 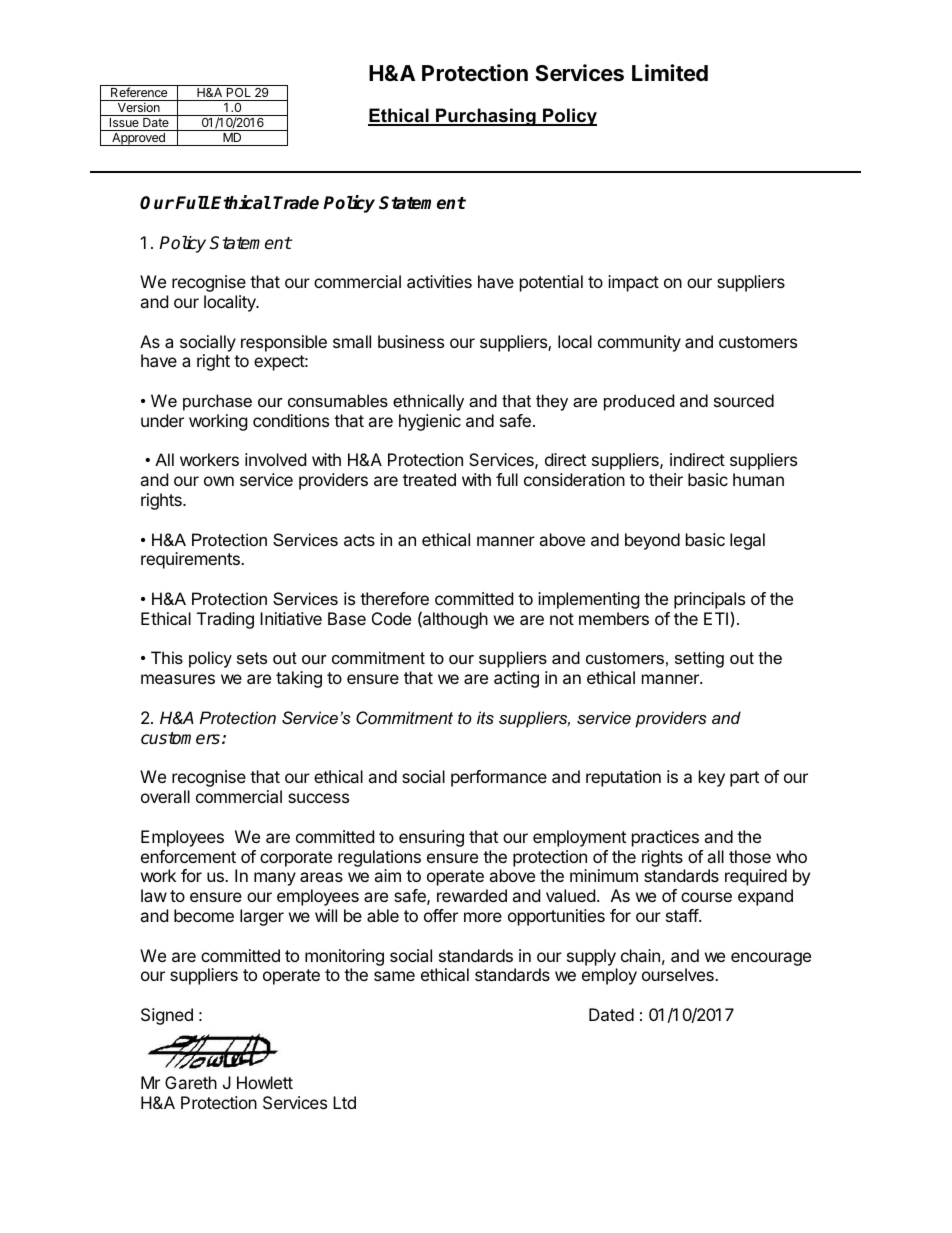 I want to click on requirements, so click(x=191, y=560).
